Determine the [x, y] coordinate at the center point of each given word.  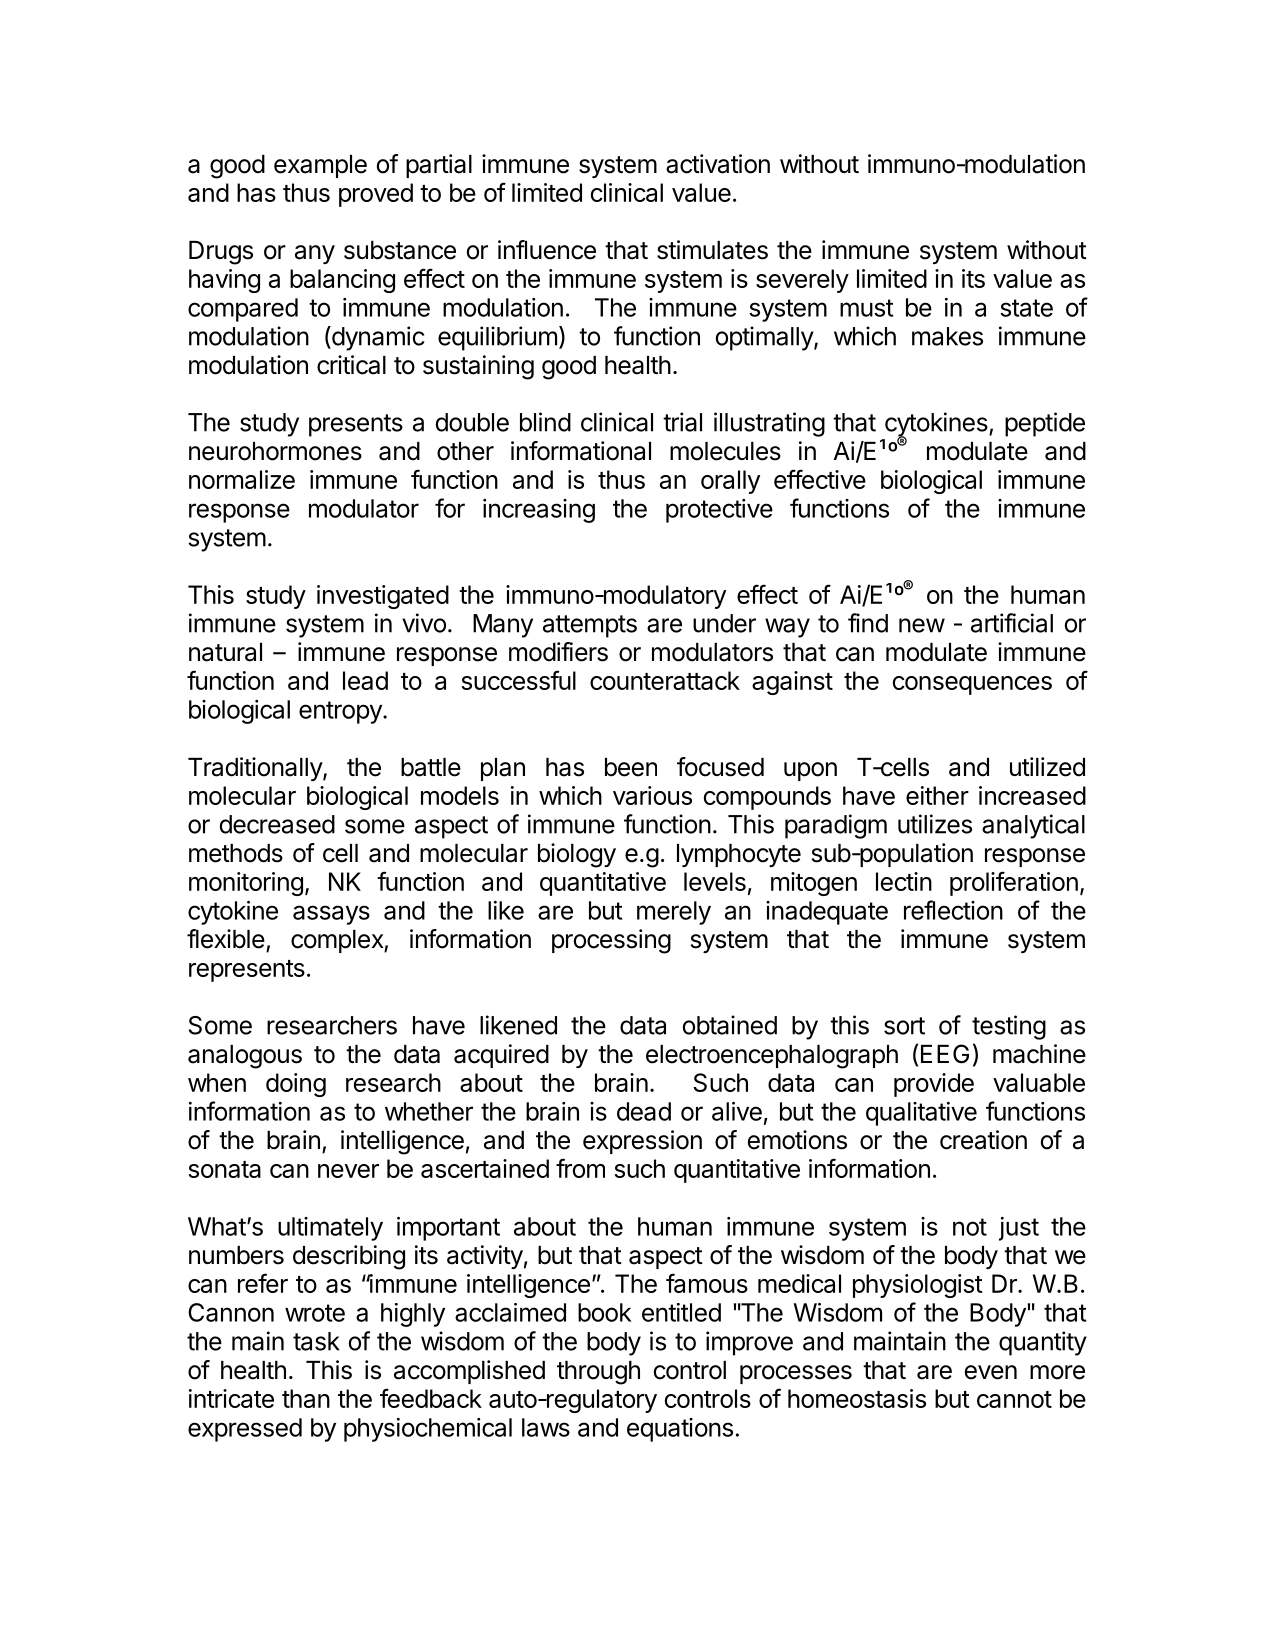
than [306, 1398]
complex [338, 941]
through [598, 1373]
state [1026, 308]
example [320, 166]
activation [718, 164]
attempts [590, 626]
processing [611, 941]
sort [904, 1026]
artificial [1012, 623]
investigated [383, 597]
